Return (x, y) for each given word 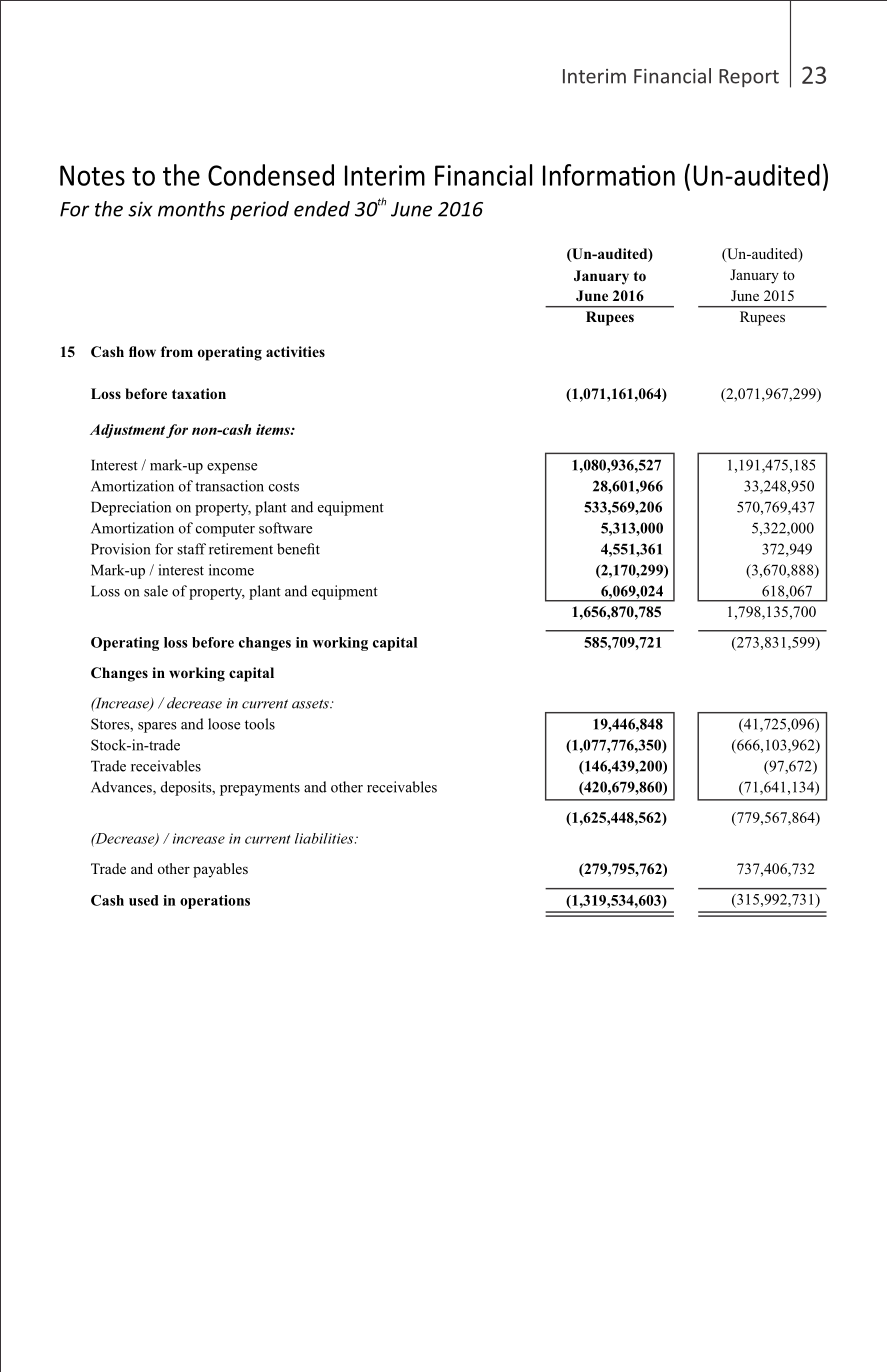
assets (311, 704)
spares (157, 727)
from (177, 351)
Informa (587, 175)
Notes (92, 175)
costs (284, 487)
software (285, 528)
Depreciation (131, 508)
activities (295, 351)
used (143, 900)
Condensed (271, 175)
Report (749, 78)
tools (260, 724)
